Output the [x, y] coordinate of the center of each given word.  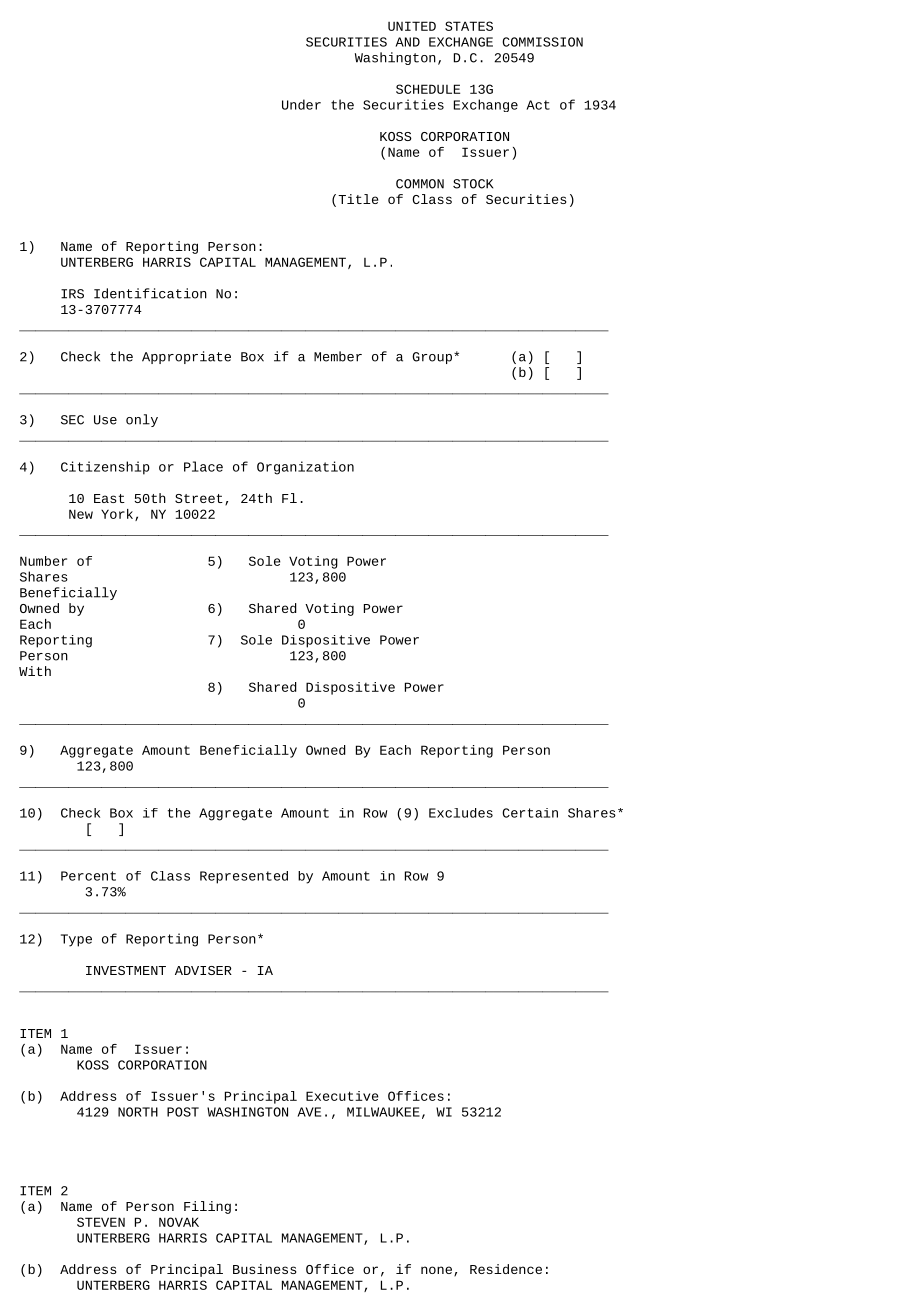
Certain [530, 813]
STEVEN [101, 1222]
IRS [72, 294]
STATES [469, 26]
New [81, 514]
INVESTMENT [126, 970]
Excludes [461, 813]
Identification [150, 293]
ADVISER [203, 970]
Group [432, 358]
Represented [244, 877]
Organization [305, 468]
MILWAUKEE [383, 1112]
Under [301, 104]
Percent [88, 876]
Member [338, 356]
